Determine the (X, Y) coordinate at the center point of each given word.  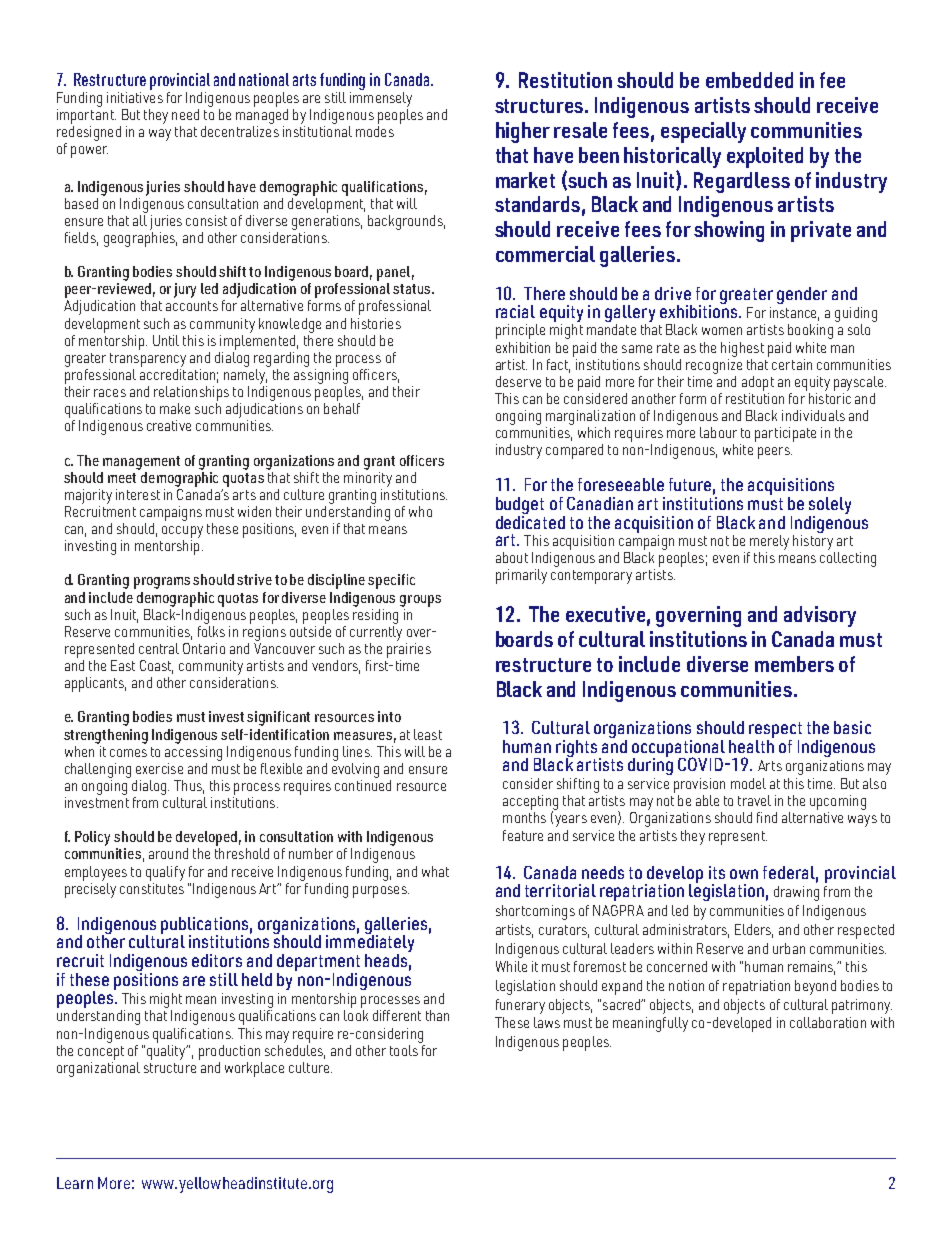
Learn (75, 1183)
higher (523, 132)
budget (520, 507)
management (141, 463)
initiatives (135, 96)
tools (405, 1049)
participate (785, 434)
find (767, 817)
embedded (749, 80)
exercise (159, 768)
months (524, 816)
